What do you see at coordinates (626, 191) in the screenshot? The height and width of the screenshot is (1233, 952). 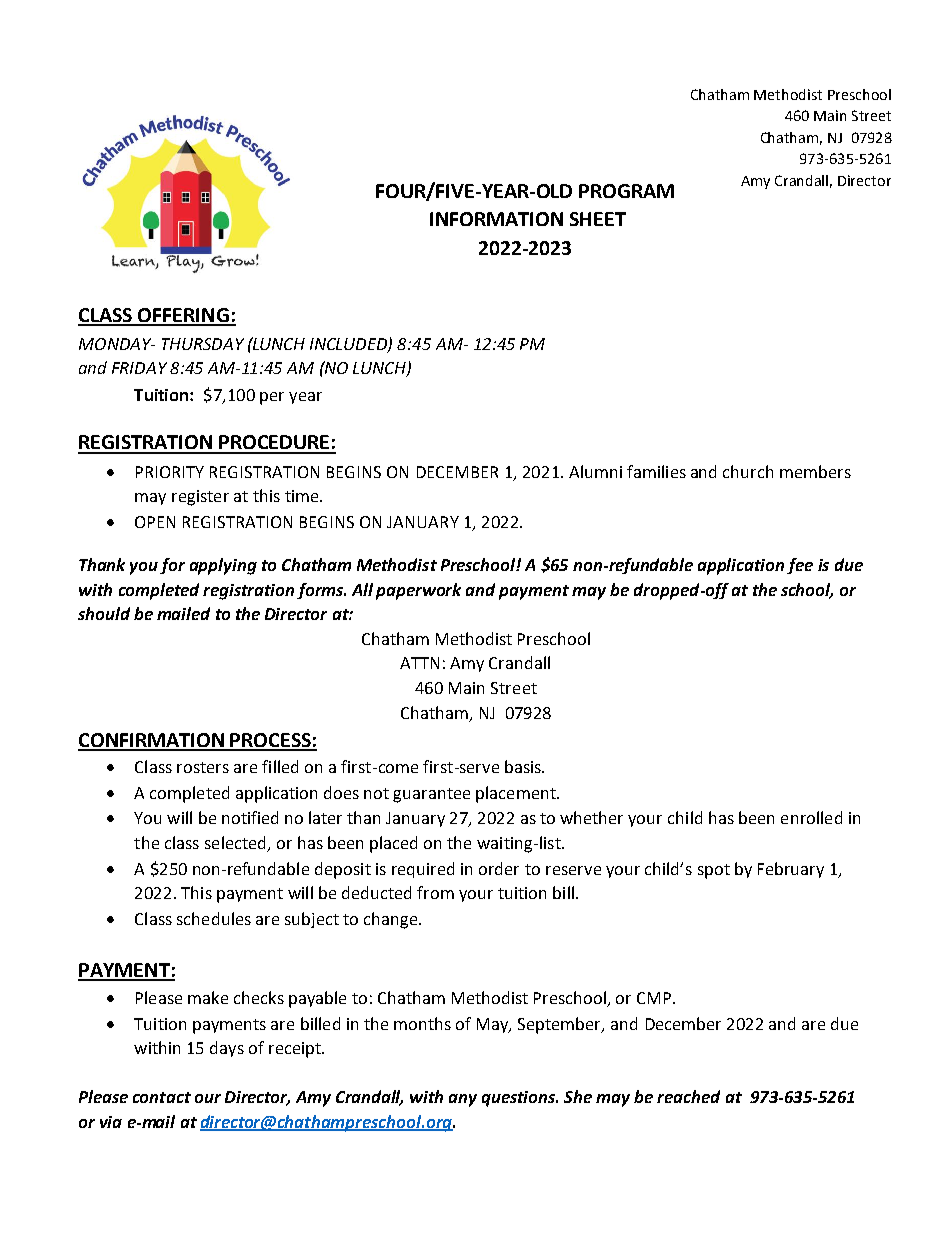 I see `PROGRAM` at bounding box center [626, 191].
